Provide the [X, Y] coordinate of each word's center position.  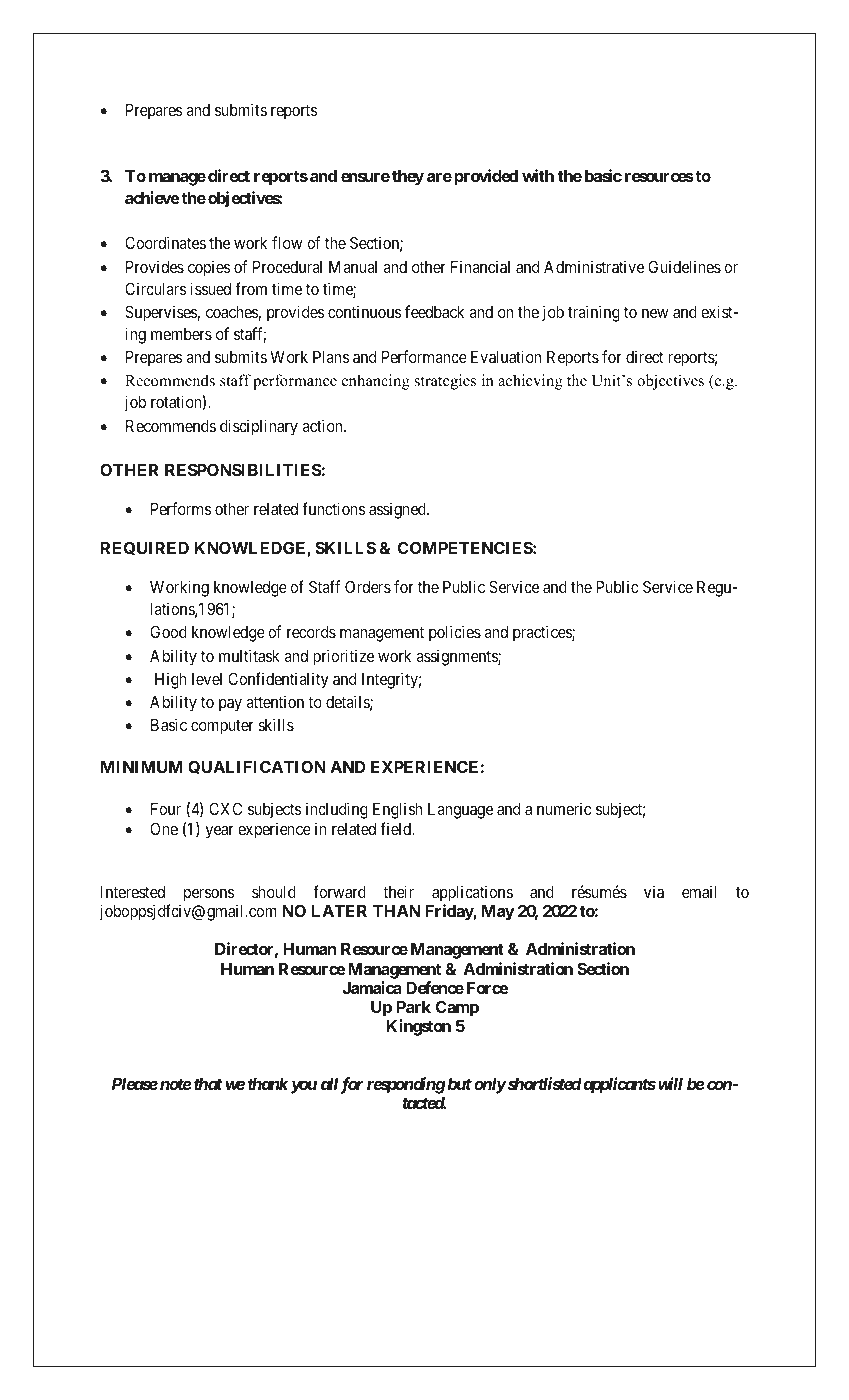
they [408, 178]
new [655, 313]
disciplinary [259, 427]
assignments [457, 657]
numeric [564, 808]
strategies [445, 382]
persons [209, 895]
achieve [152, 197]
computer [222, 727]
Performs [181, 508]
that [207, 1084]
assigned [398, 510]
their [398, 891]
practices [543, 633]
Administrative [594, 266]
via [654, 891]
